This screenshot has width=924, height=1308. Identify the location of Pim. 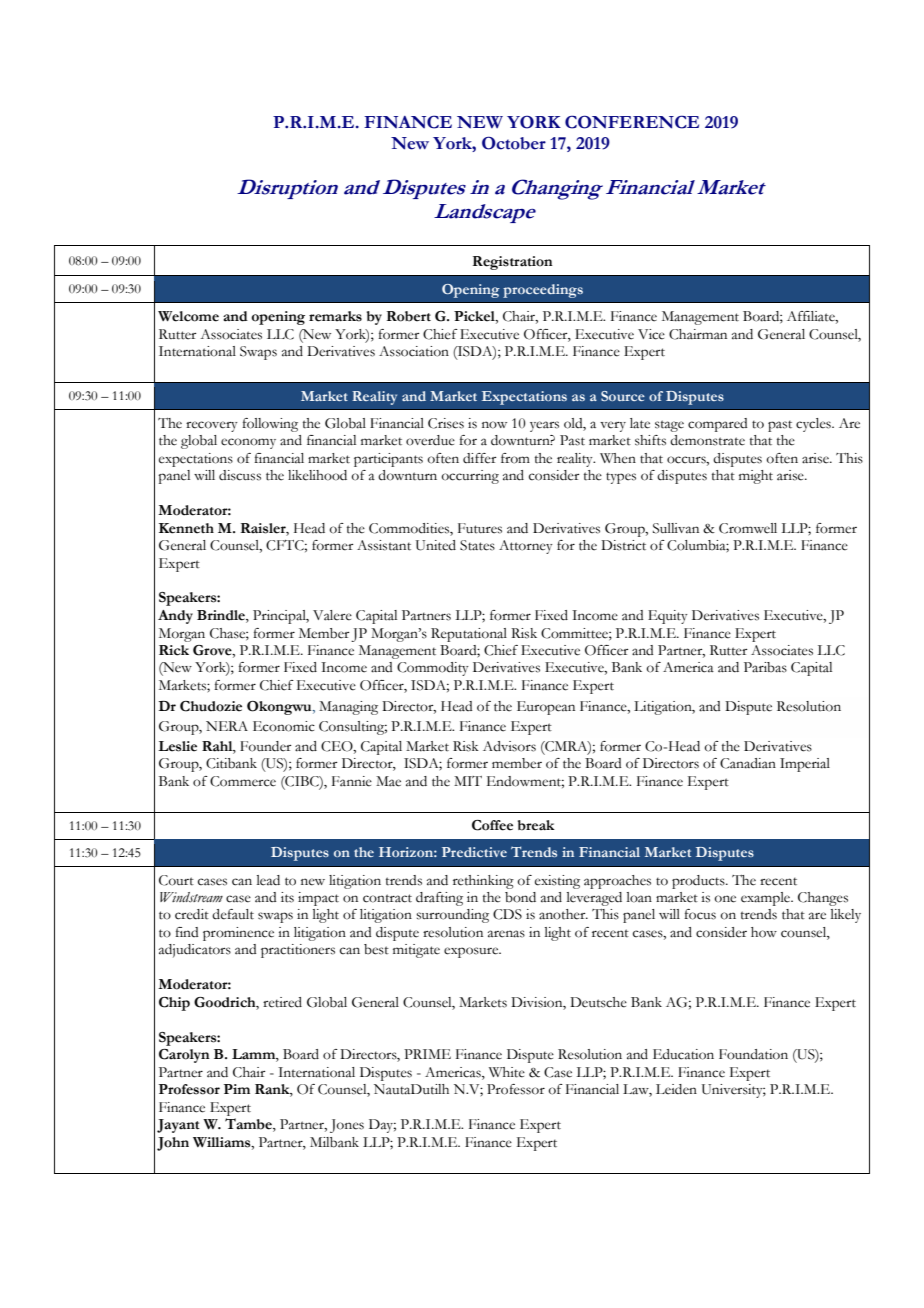
(237, 1089).
